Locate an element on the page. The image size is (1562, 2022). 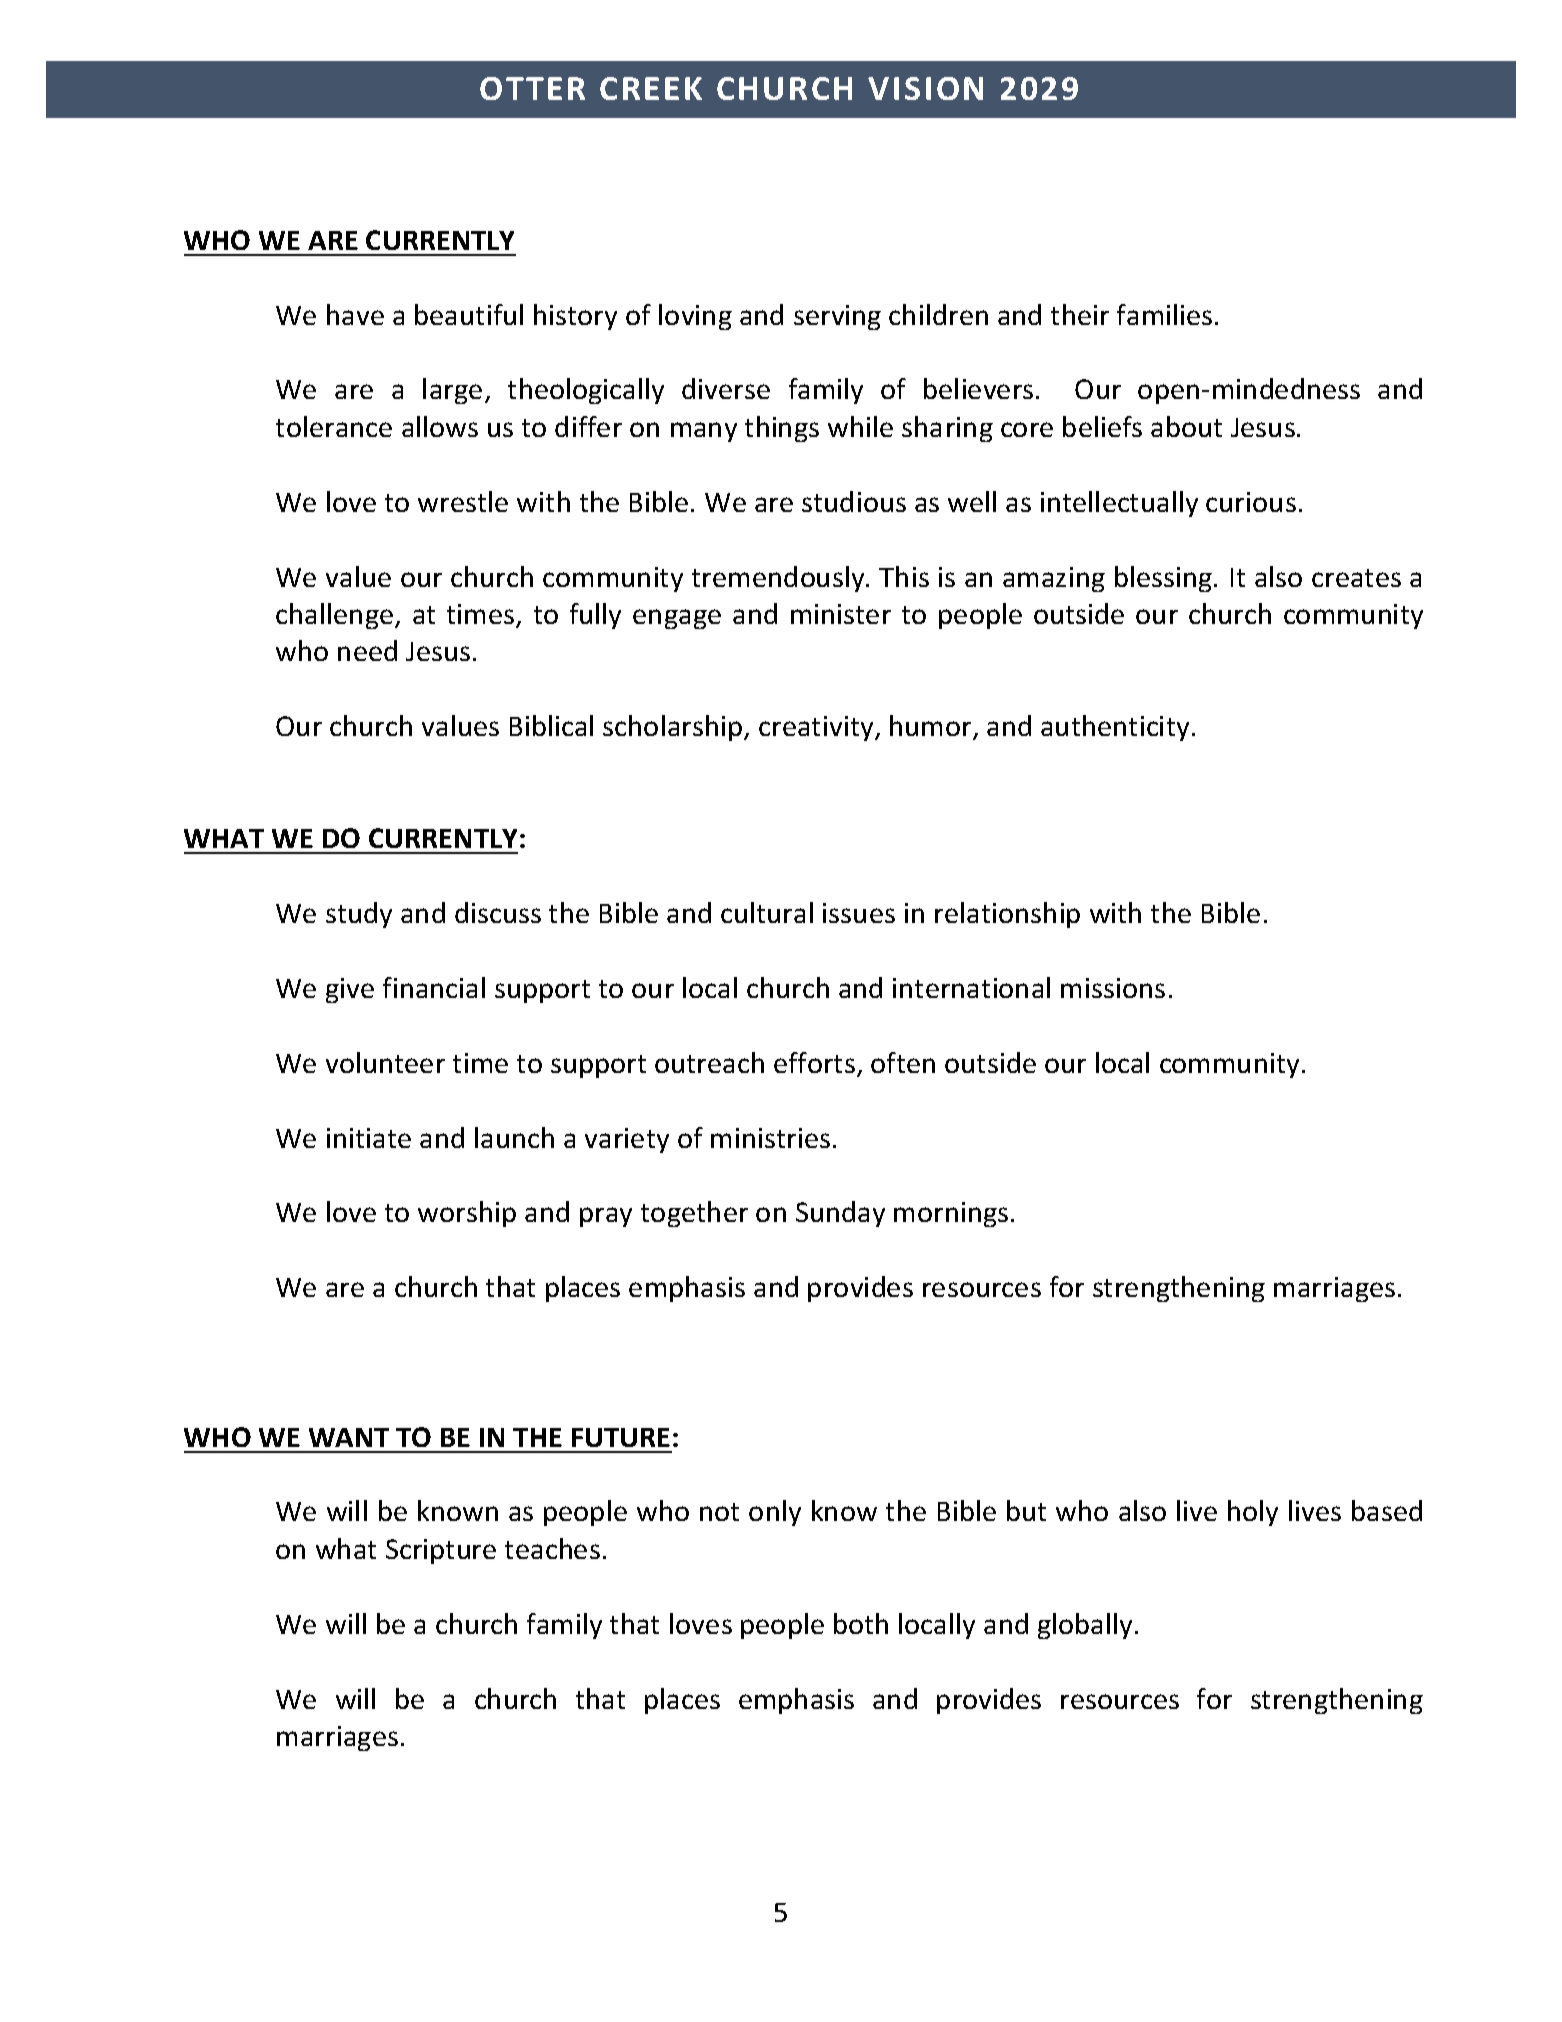
Scripture is located at coordinates (441, 1551).
